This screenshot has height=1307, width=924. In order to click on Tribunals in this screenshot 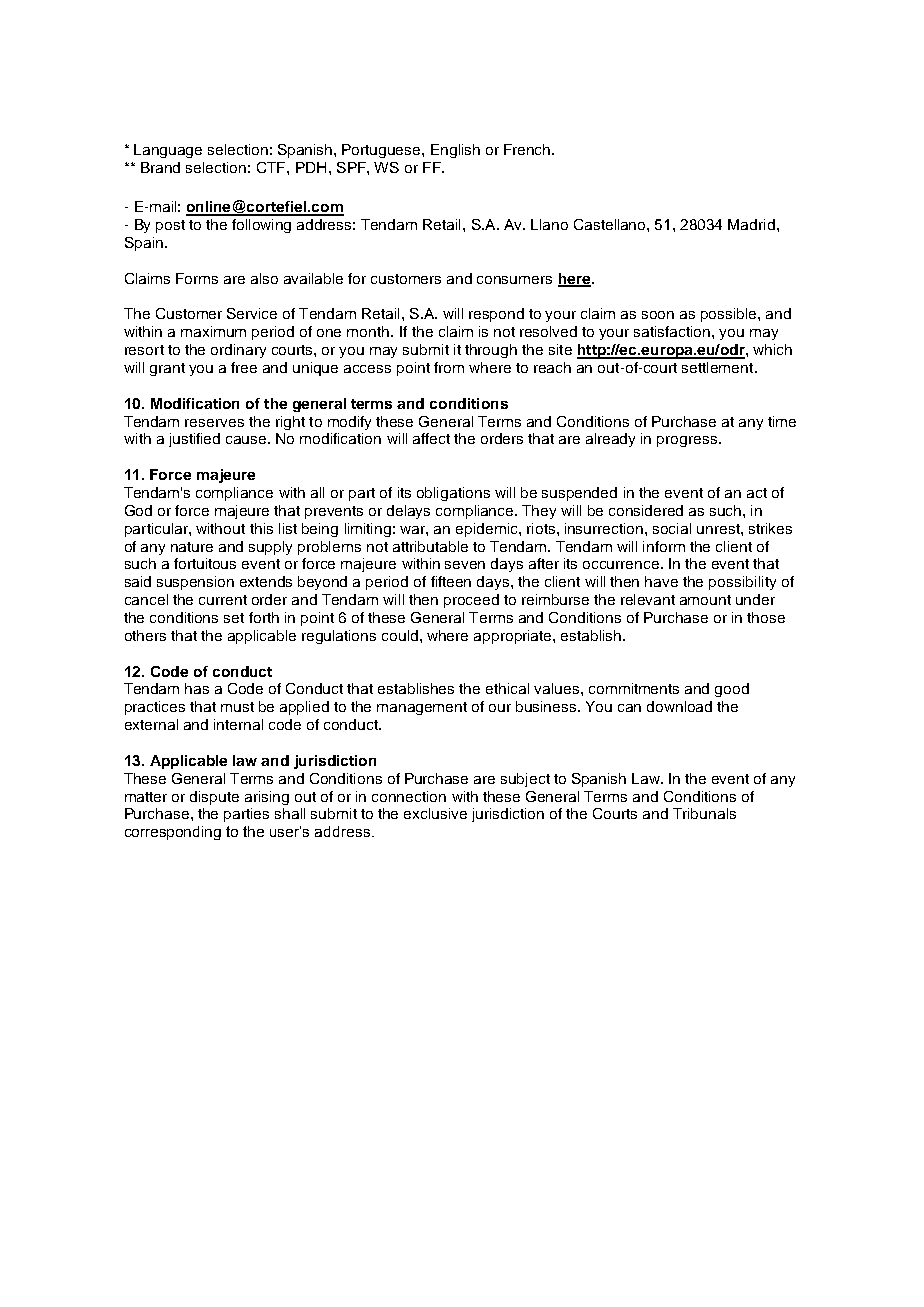, I will do `click(704, 813)`.
